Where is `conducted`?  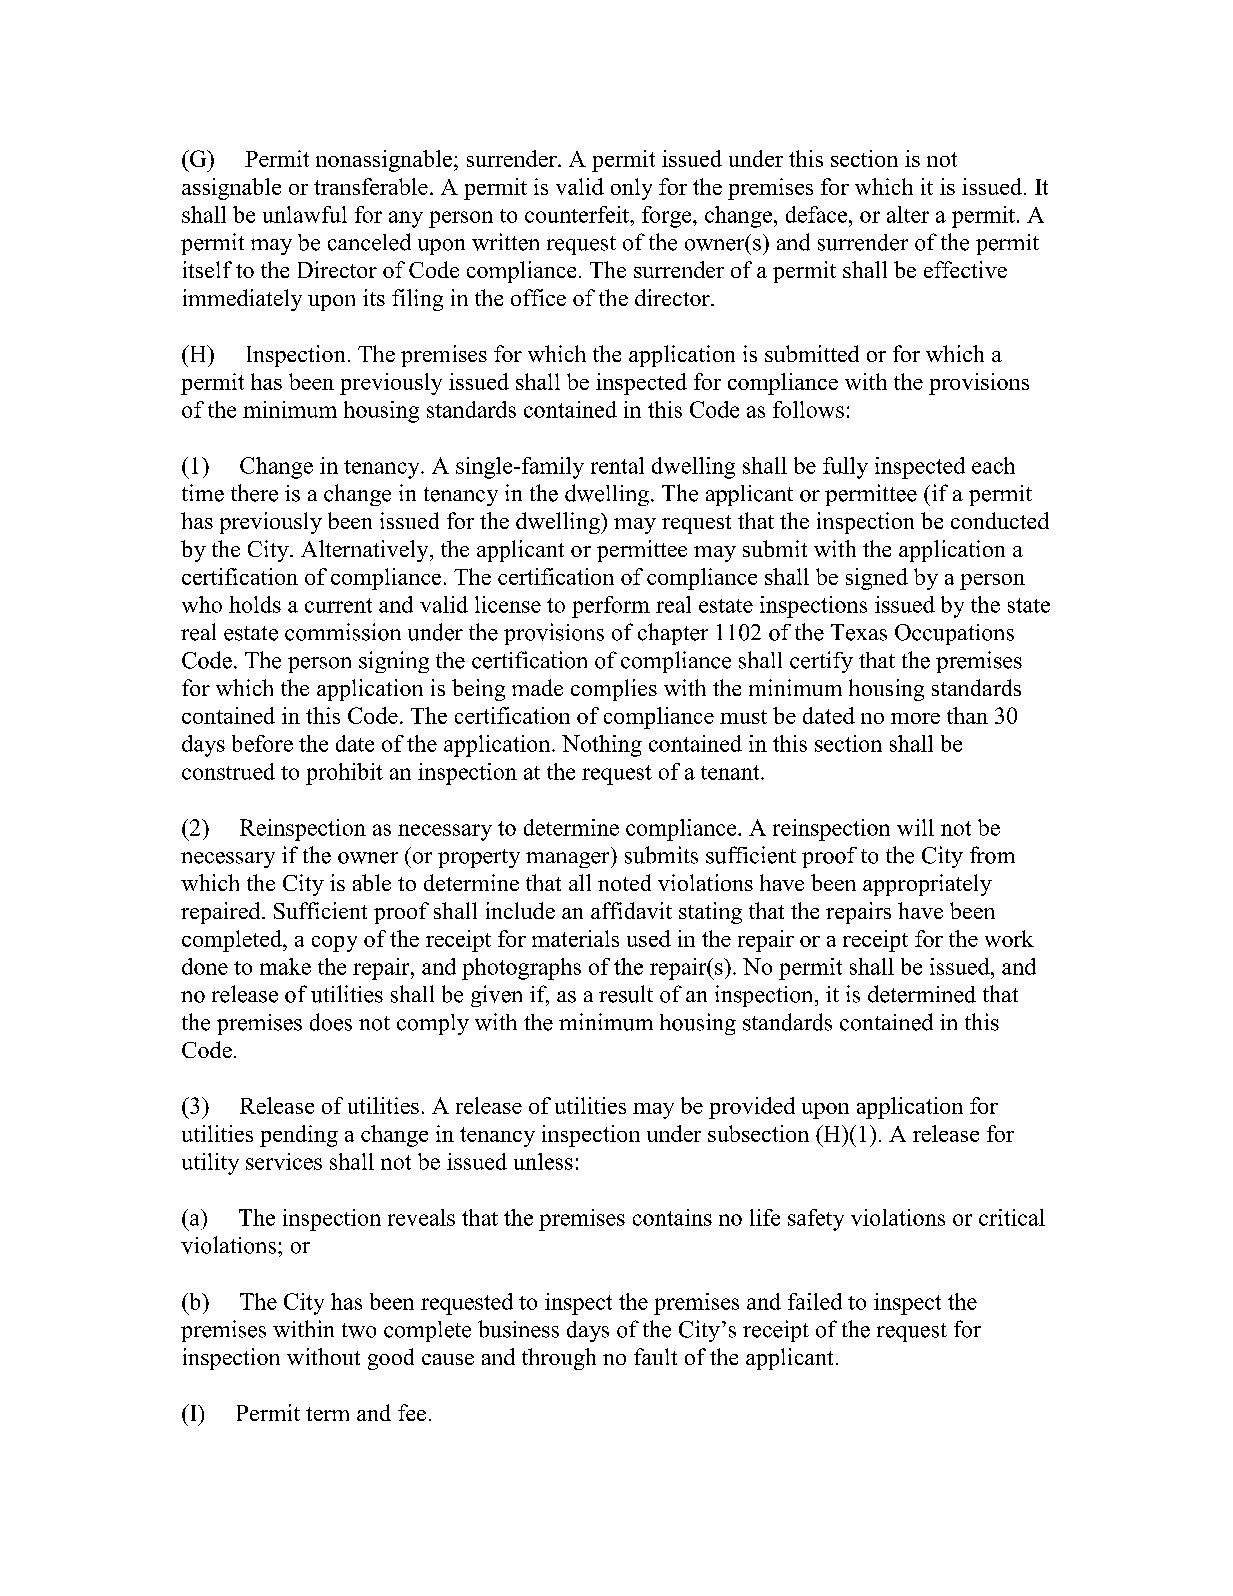 conducted is located at coordinates (1000, 520).
